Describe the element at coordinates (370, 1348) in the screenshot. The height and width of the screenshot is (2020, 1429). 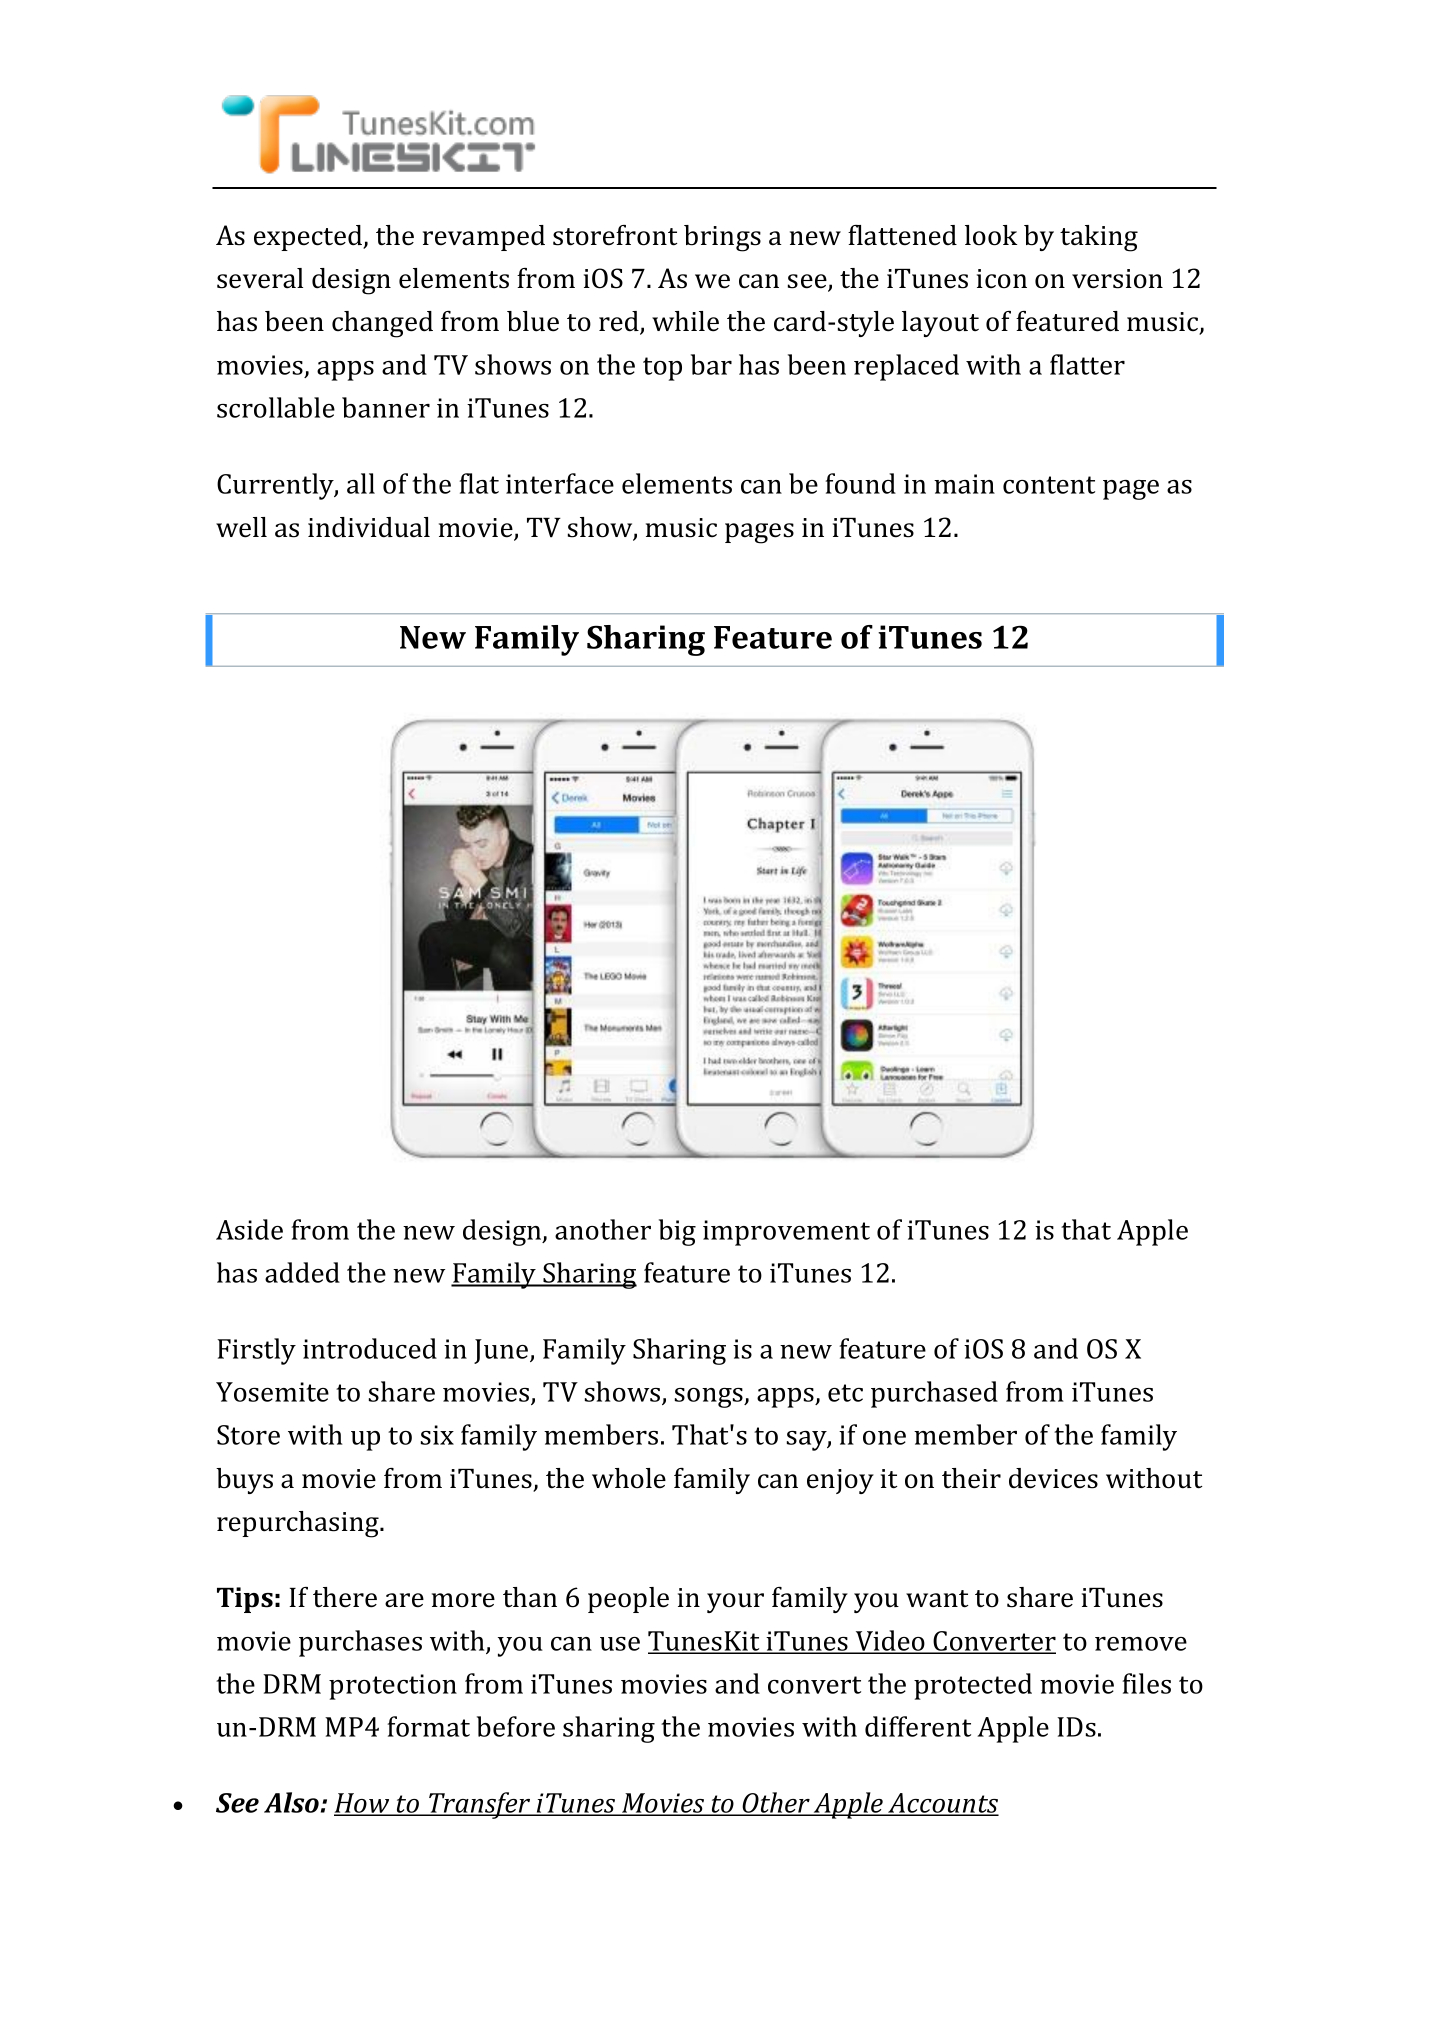
I see `introduced` at that location.
